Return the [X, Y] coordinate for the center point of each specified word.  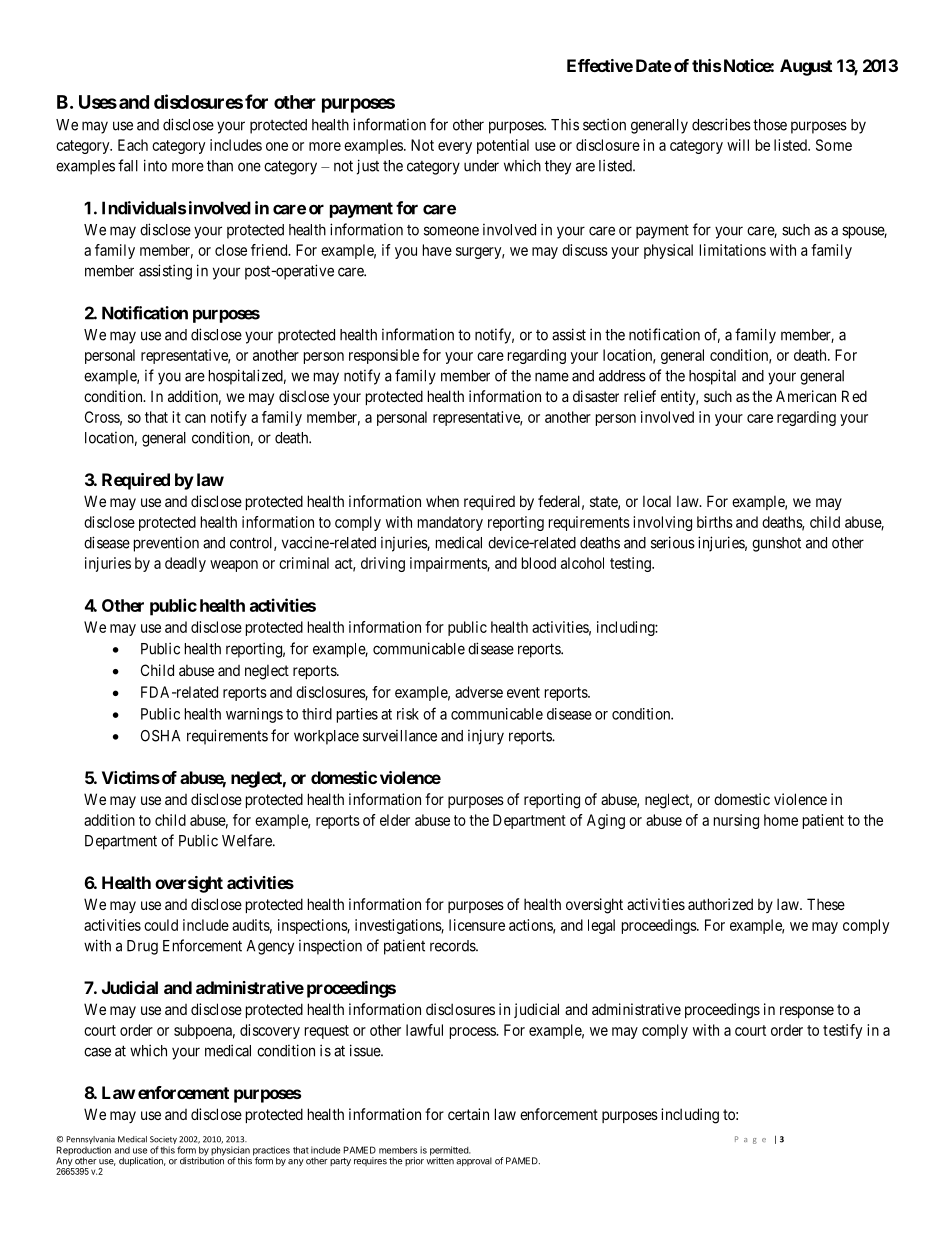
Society [163, 1140]
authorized [720, 904]
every [455, 148]
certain [468, 1114]
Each [133, 145]
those [770, 125]
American [806, 396]
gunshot [776, 544]
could [161, 925]
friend [270, 250]
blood [539, 563]
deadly [185, 564]
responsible [384, 356]
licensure [477, 925]
